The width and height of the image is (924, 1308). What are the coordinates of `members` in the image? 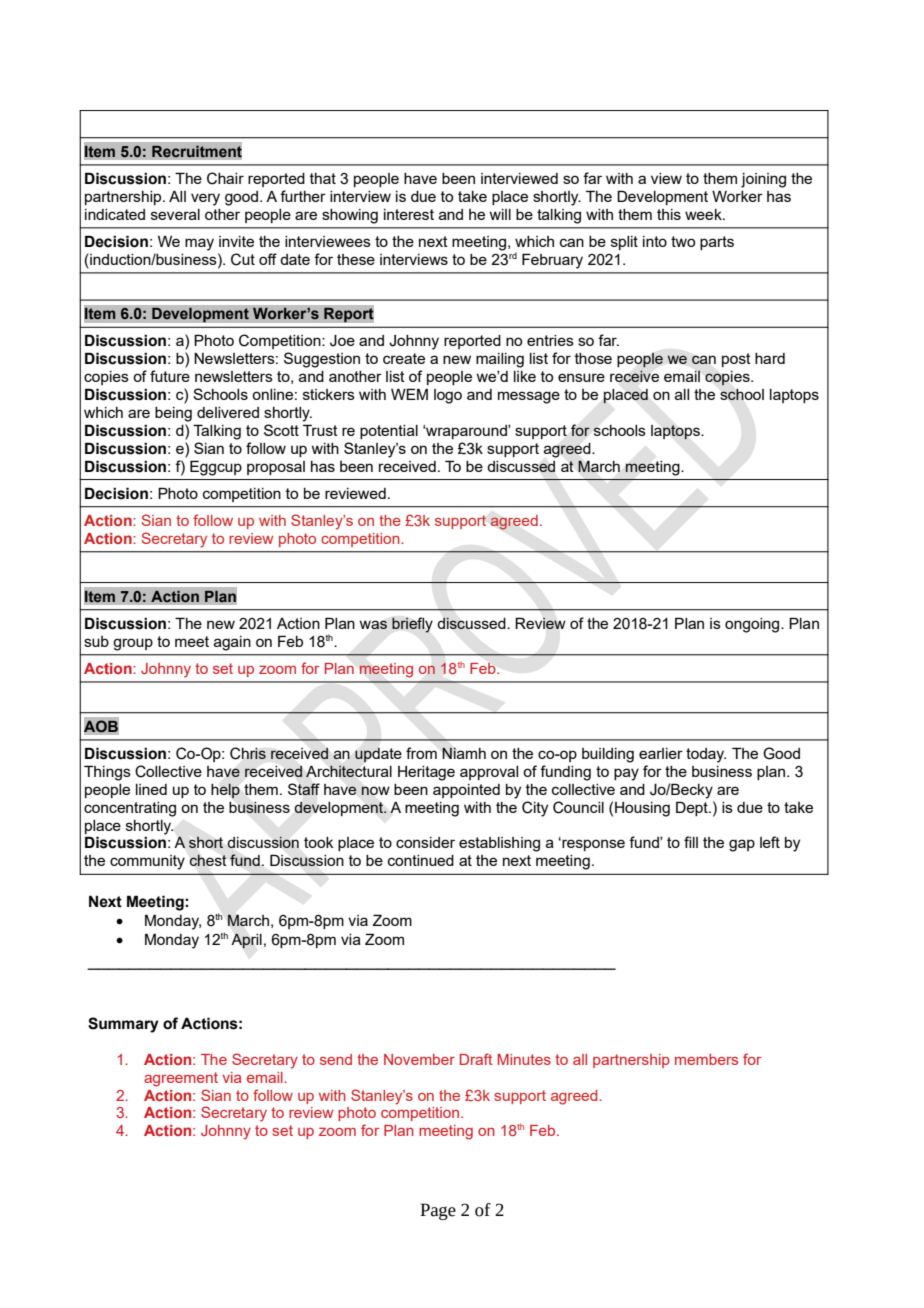 It's located at (706, 1059).
